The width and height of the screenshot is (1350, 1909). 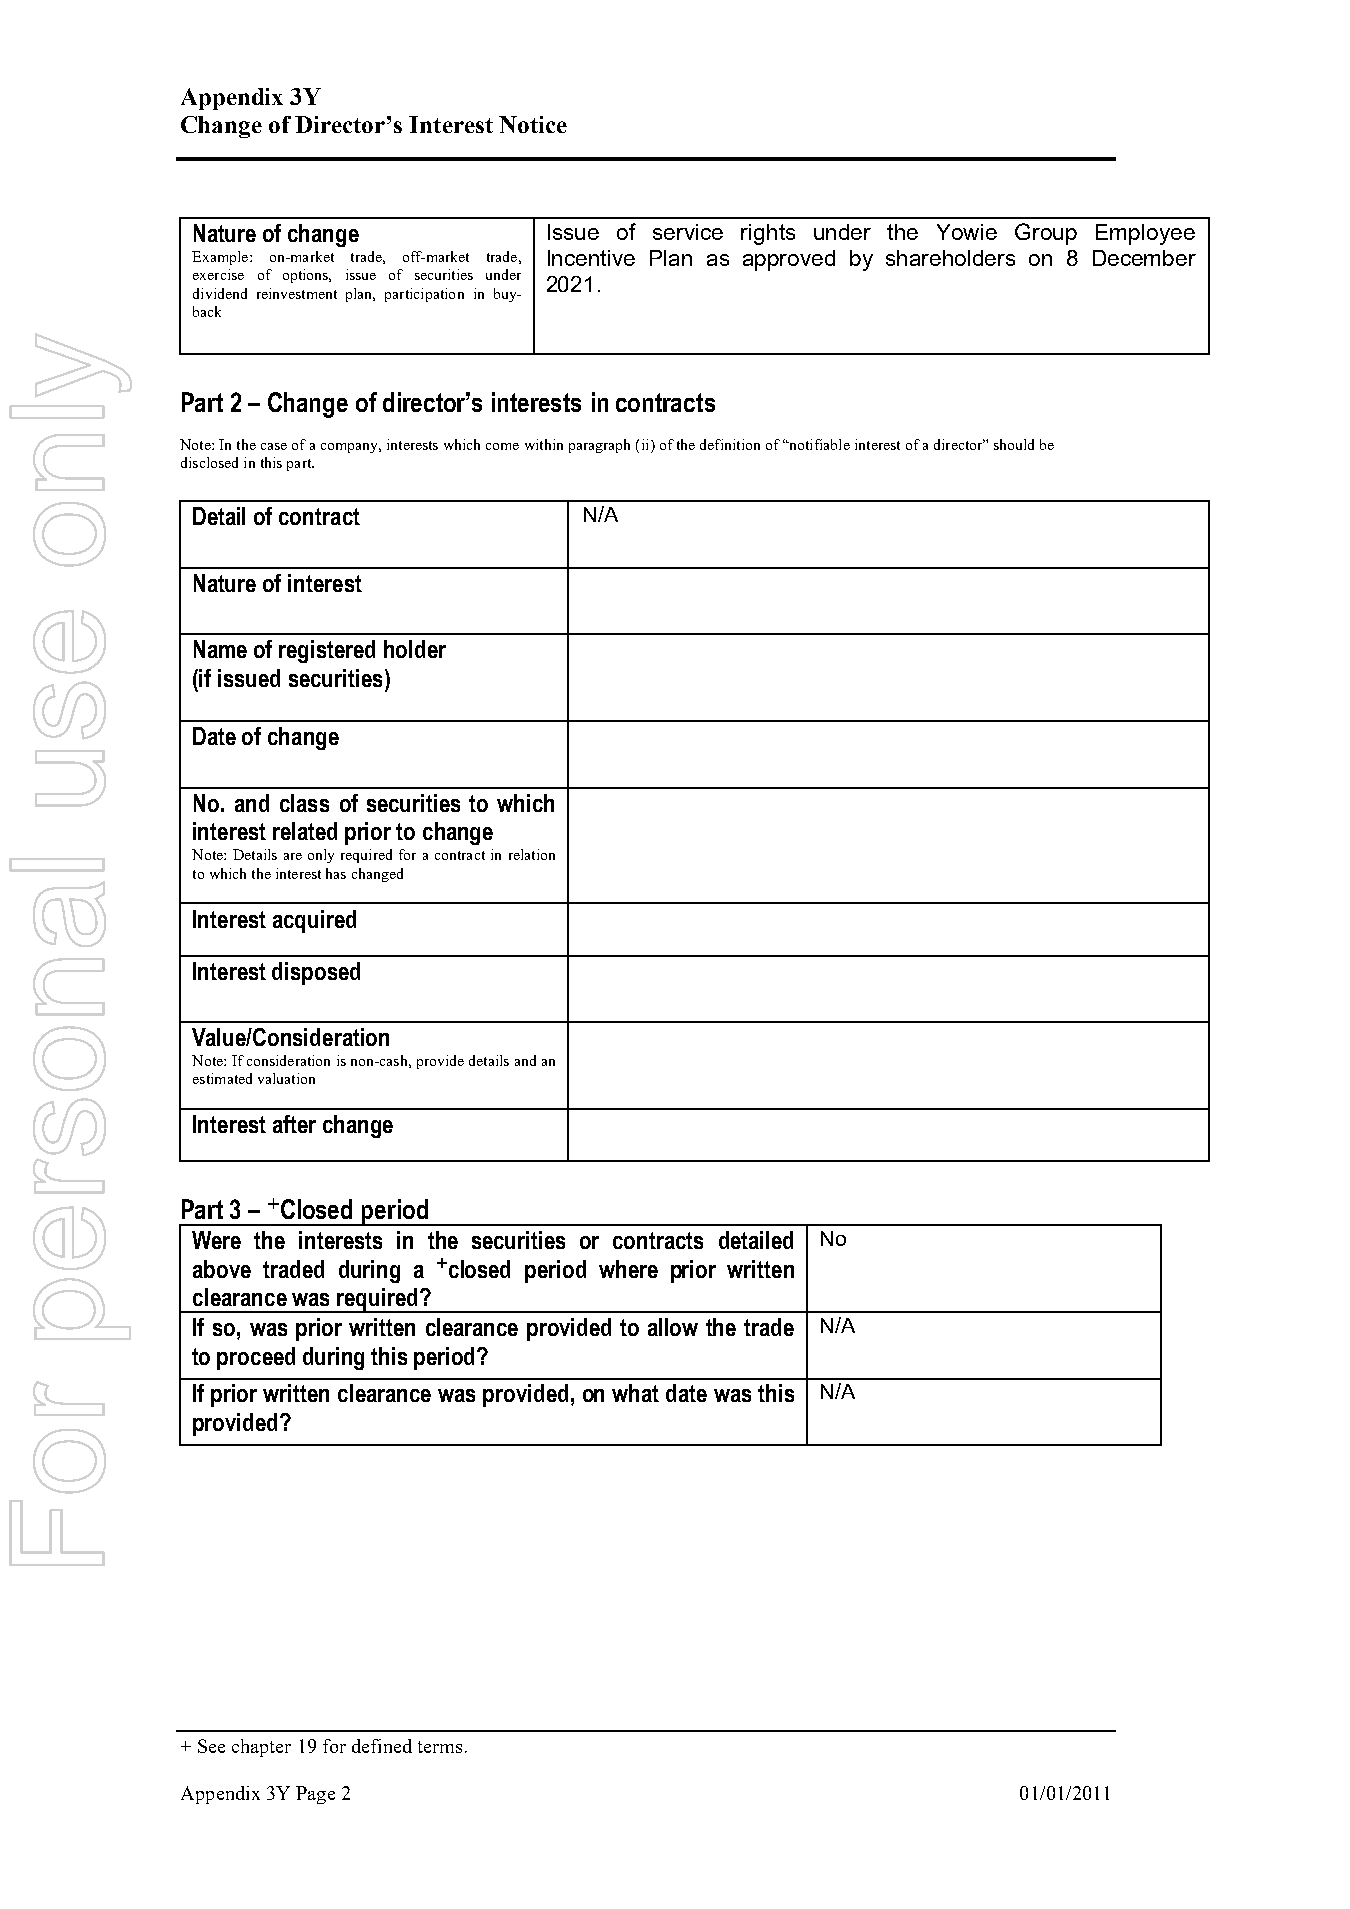 What do you see at coordinates (688, 232) in the screenshot?
I see `service` at bounding box center [688, 232].
